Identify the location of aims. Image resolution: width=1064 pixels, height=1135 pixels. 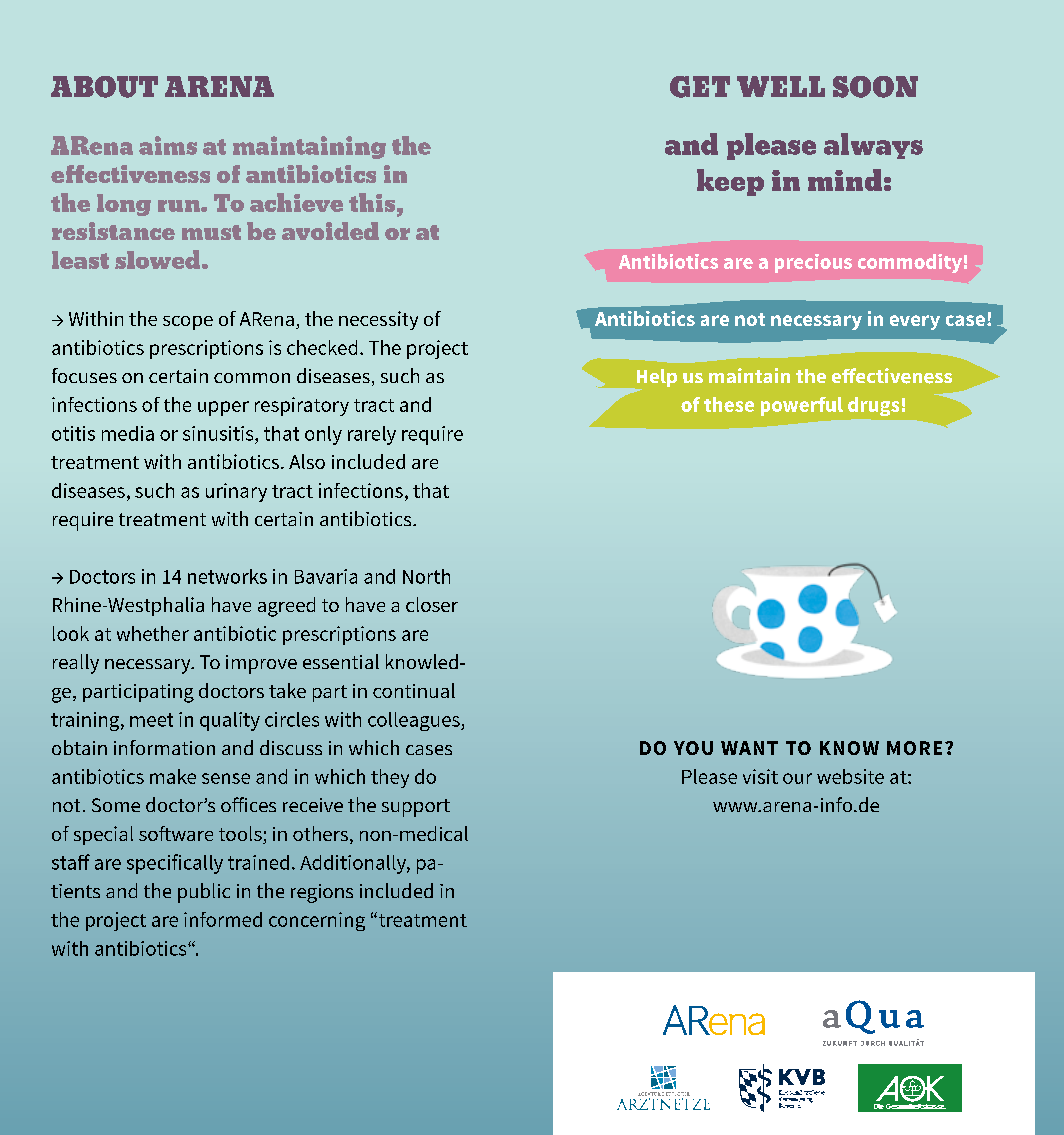
(168, 145).
